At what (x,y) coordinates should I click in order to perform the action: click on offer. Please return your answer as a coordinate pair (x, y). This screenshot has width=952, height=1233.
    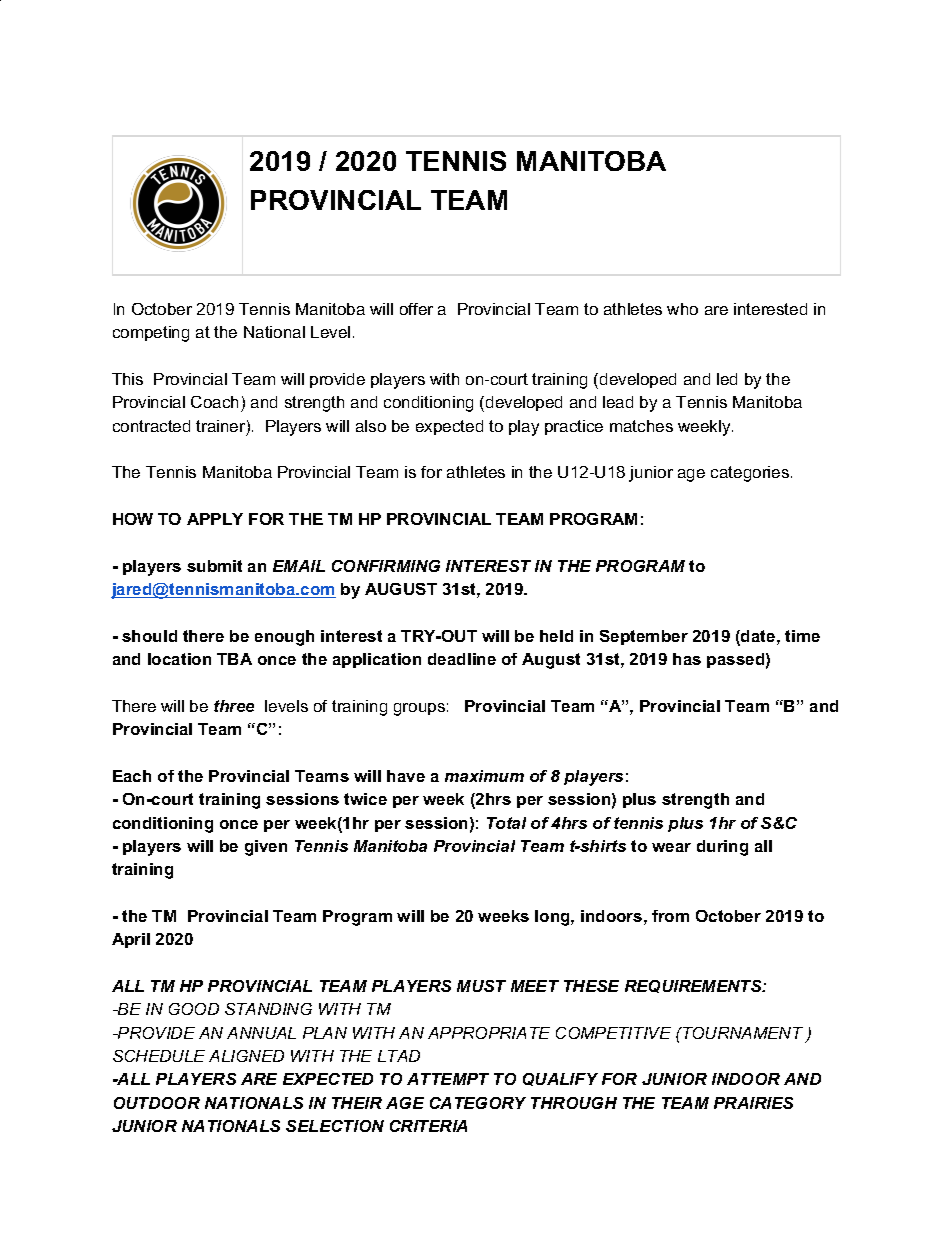
    Looking at the image, I should click on (416, 309).
